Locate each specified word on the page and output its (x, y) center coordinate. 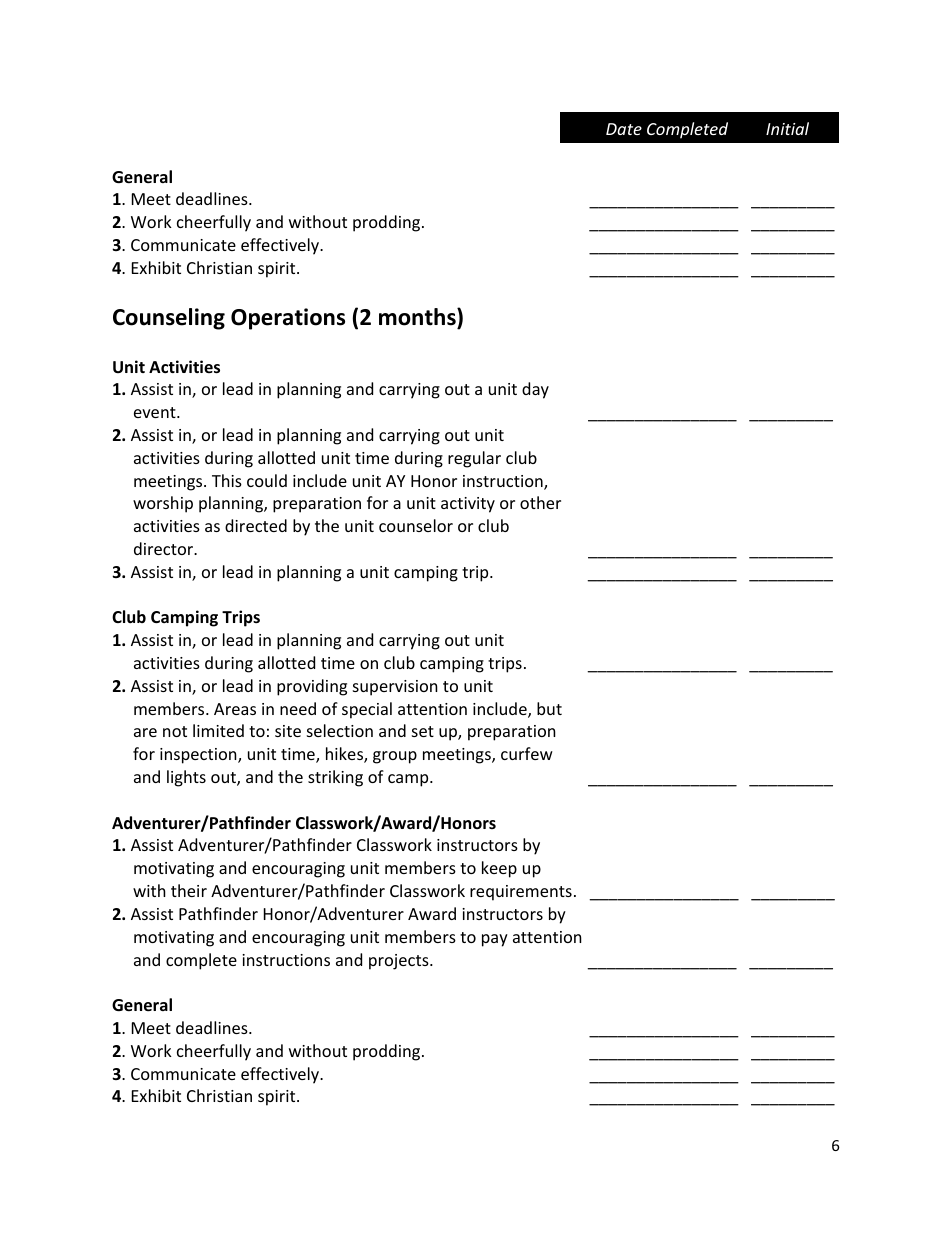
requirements (521, 893)
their (189, 890)
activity (468, 505)
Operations (288, 319)
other (540, 502)
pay (495, 940)
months (418, 318)
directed (256, 525)
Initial (787, 128)
